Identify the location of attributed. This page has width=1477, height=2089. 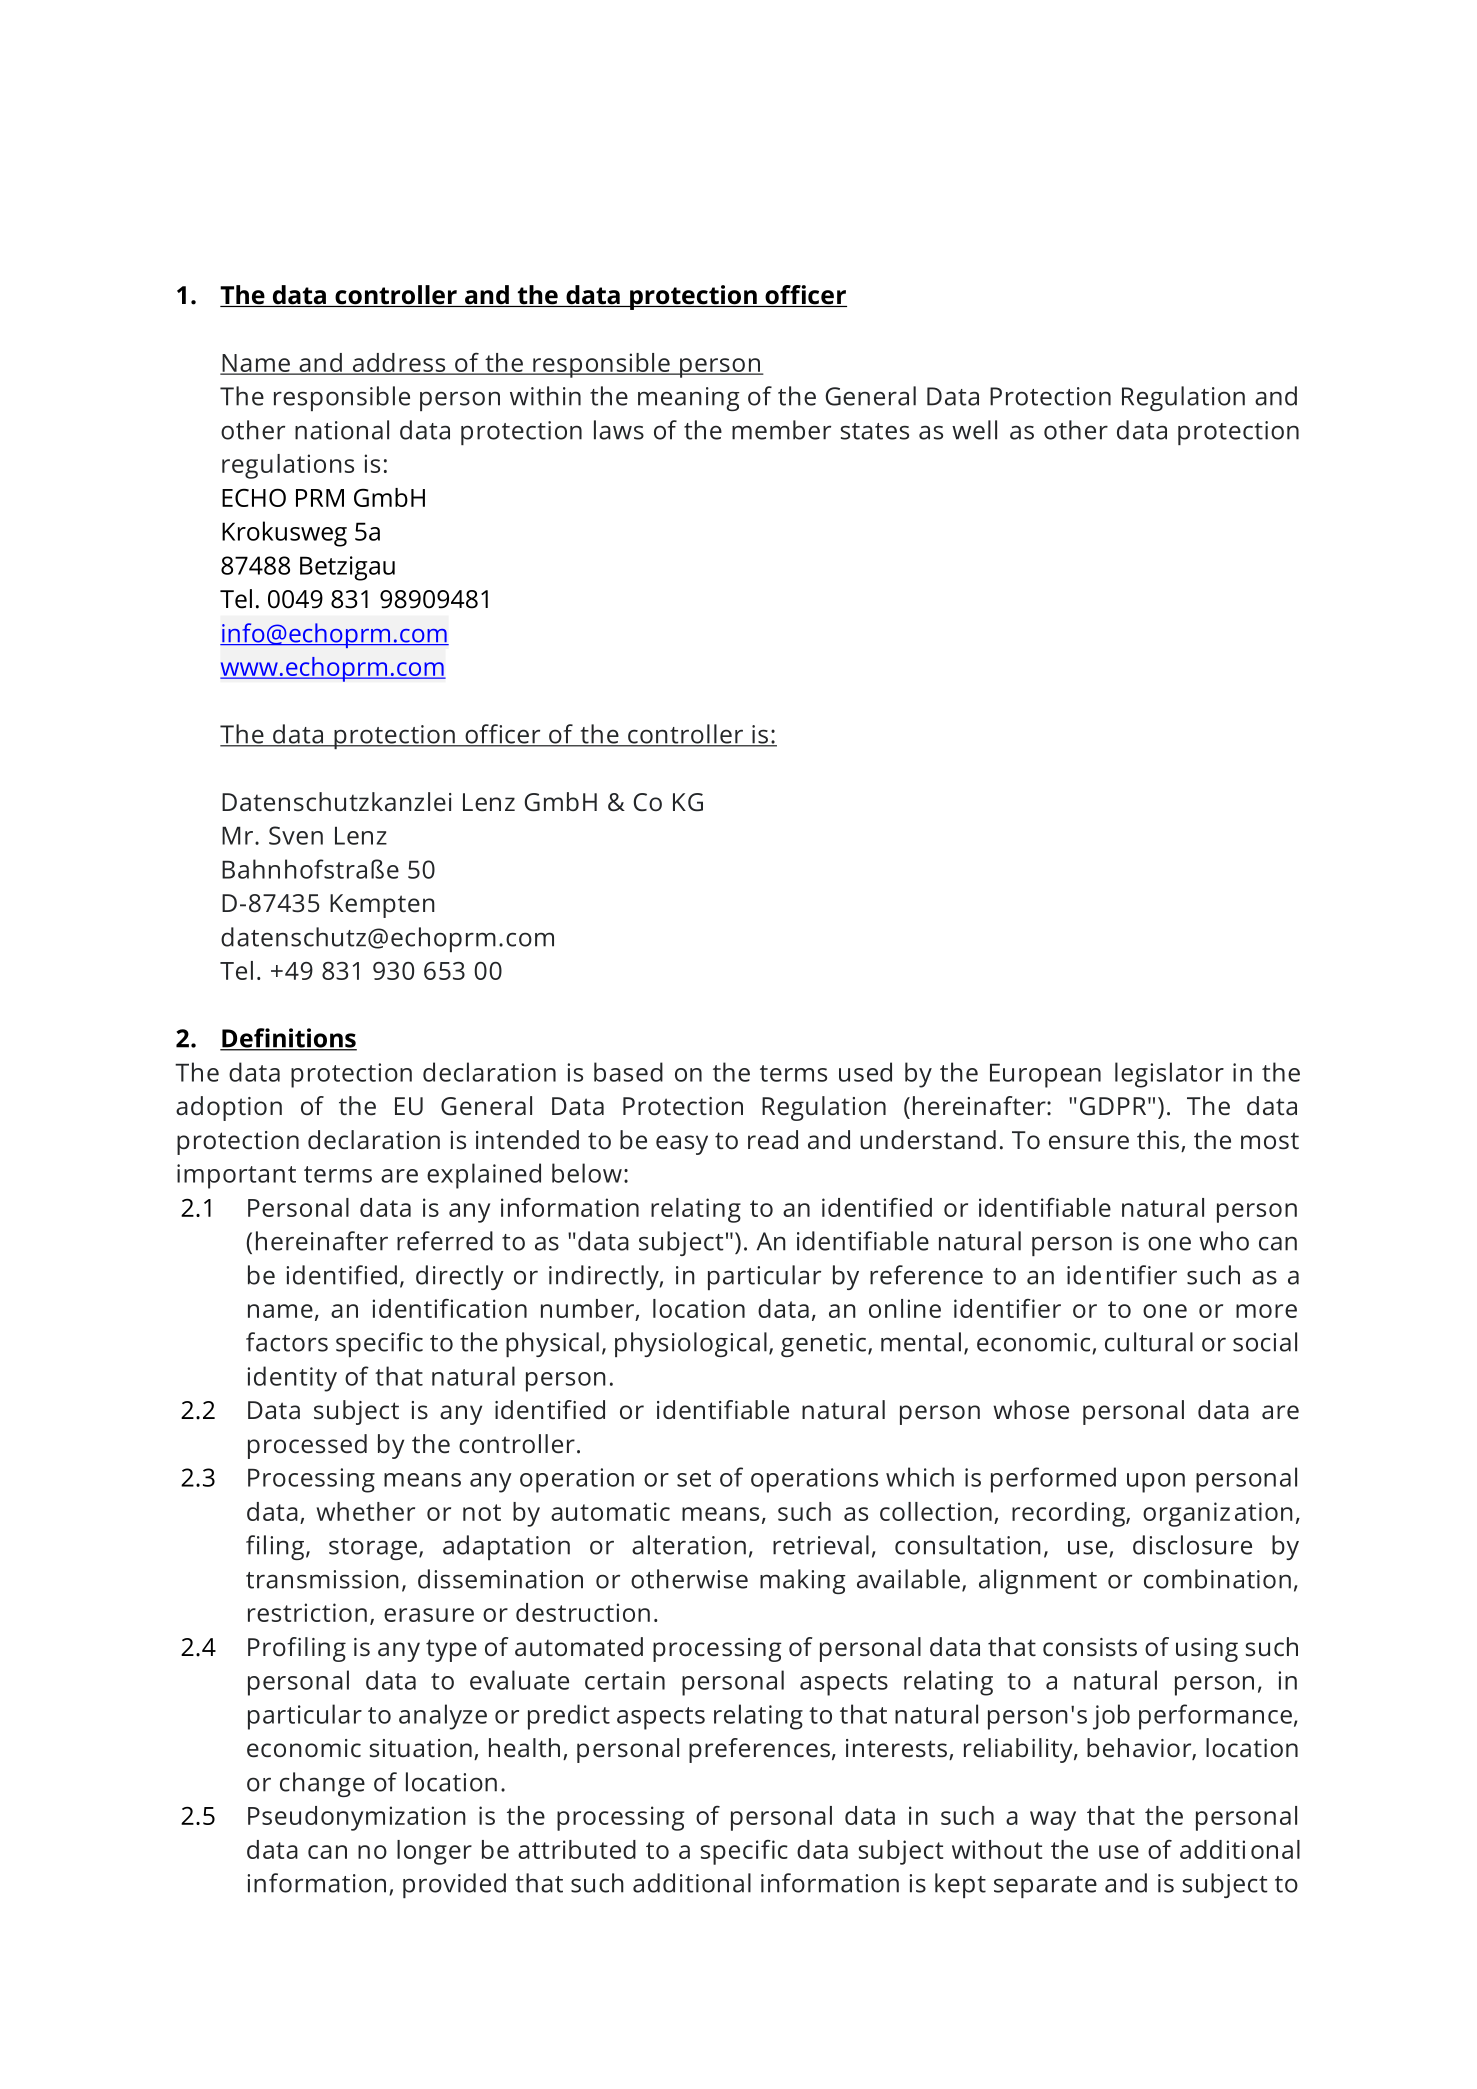
(577, 1849).
